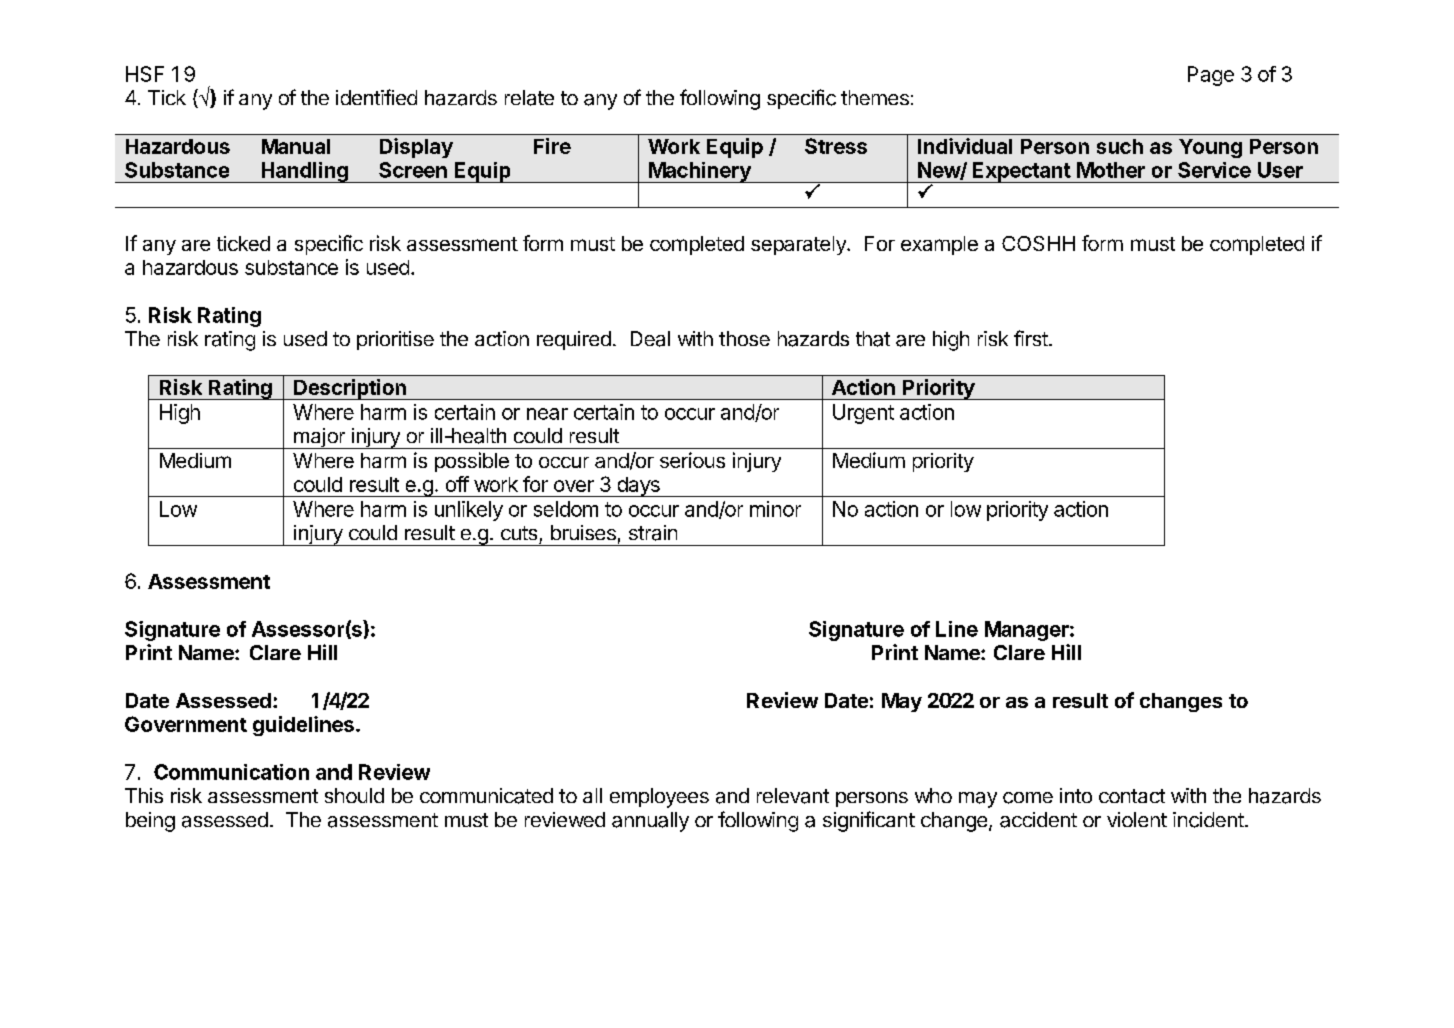  What do you see at coordinates (744, 338) in the screenshot?
I see `those` at bounding box center [744, 338].
